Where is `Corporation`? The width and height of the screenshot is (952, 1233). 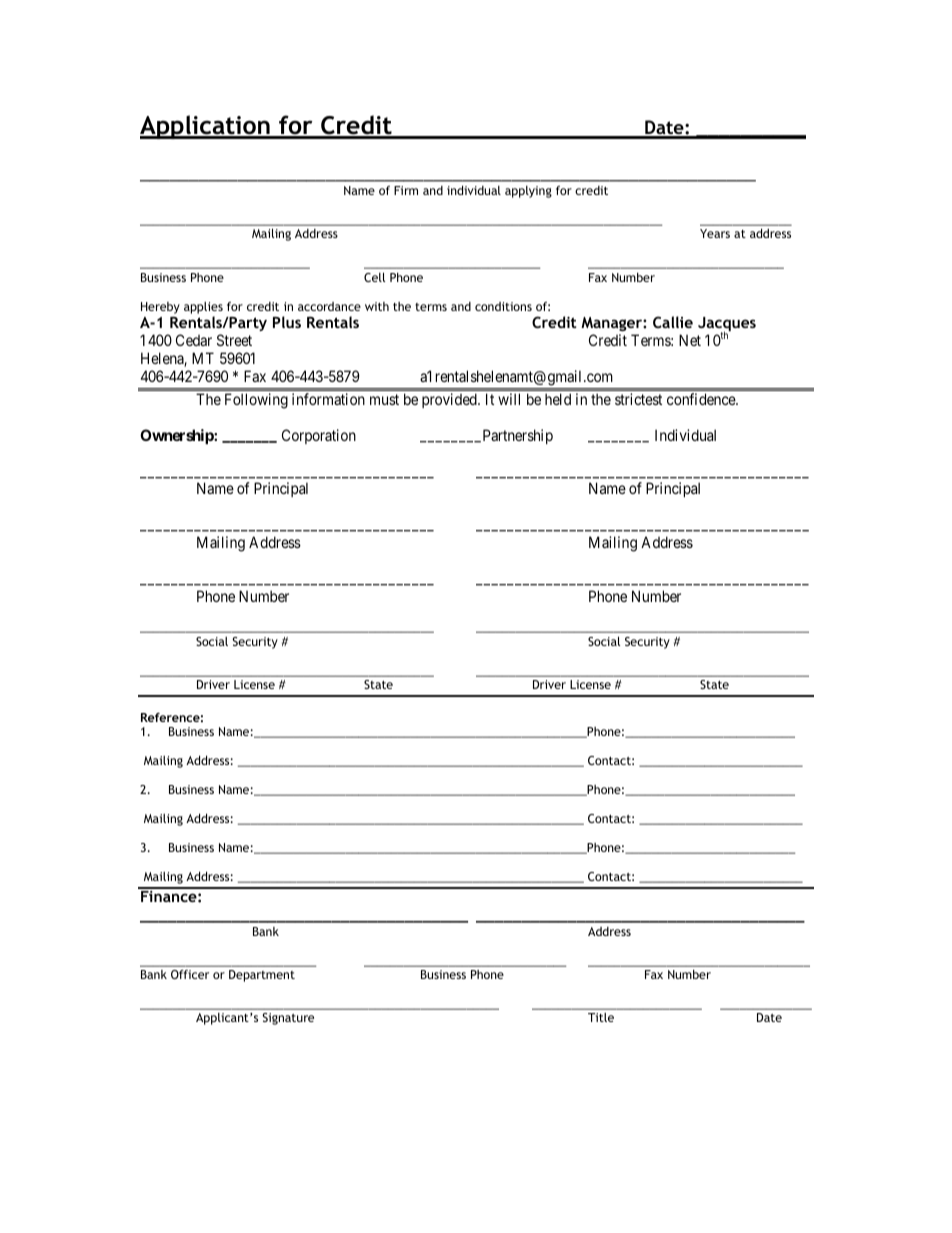 Corporation is located at coordinates (319, 436).
